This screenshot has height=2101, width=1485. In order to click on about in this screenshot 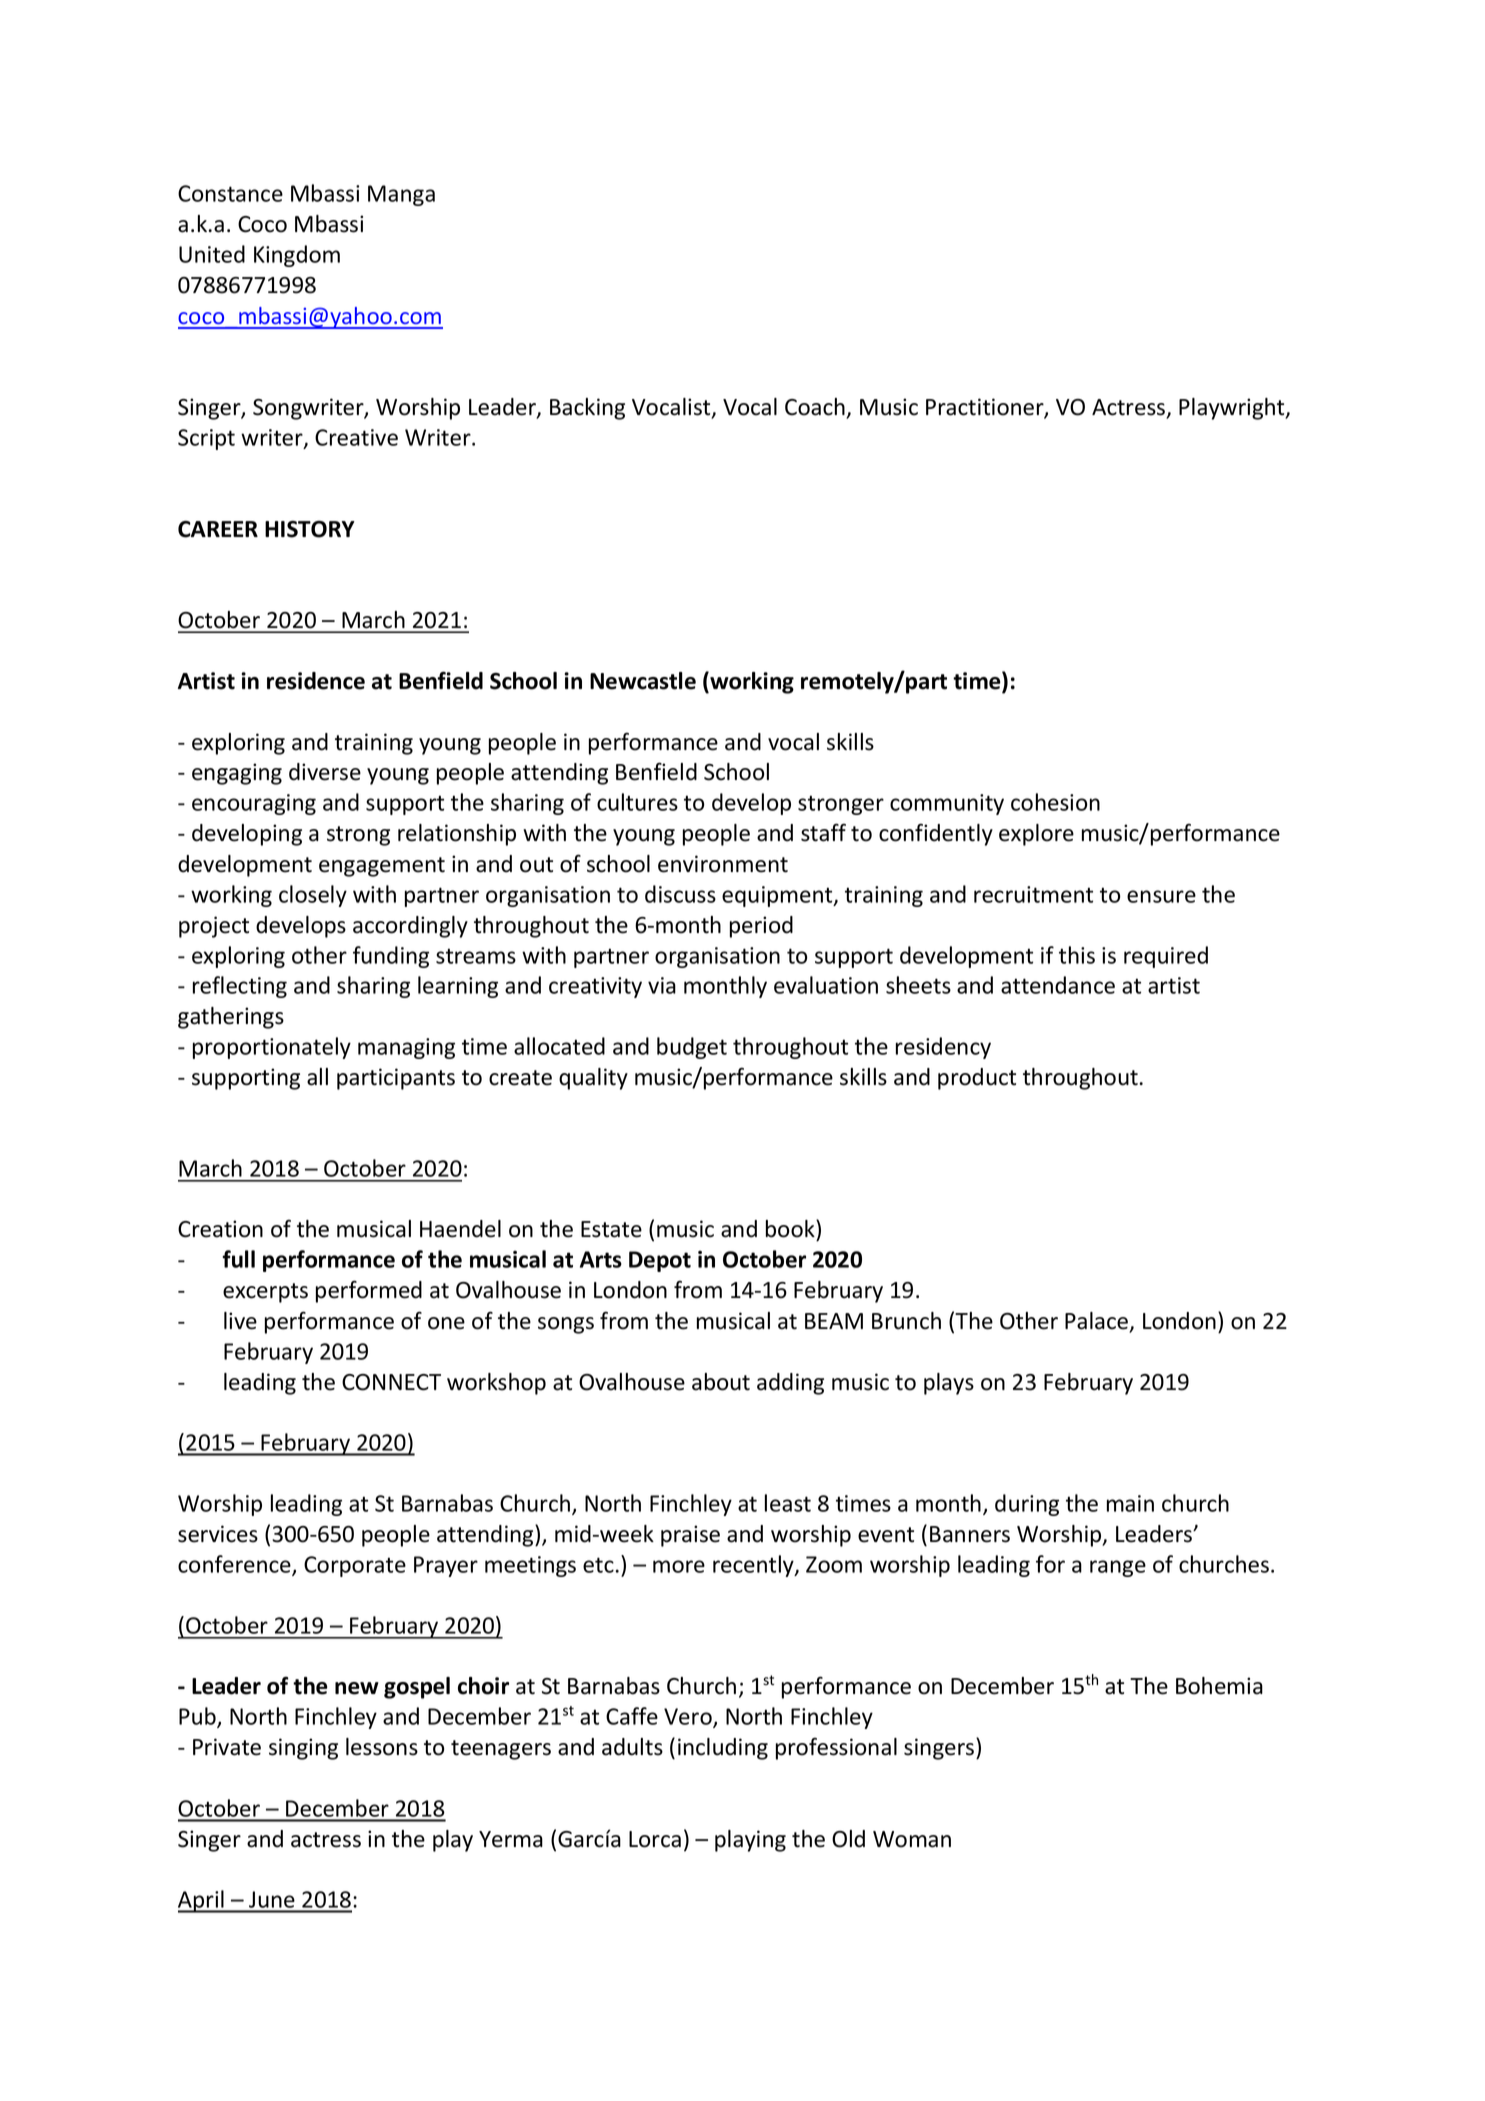, I will do `click(721, 1382)`.
